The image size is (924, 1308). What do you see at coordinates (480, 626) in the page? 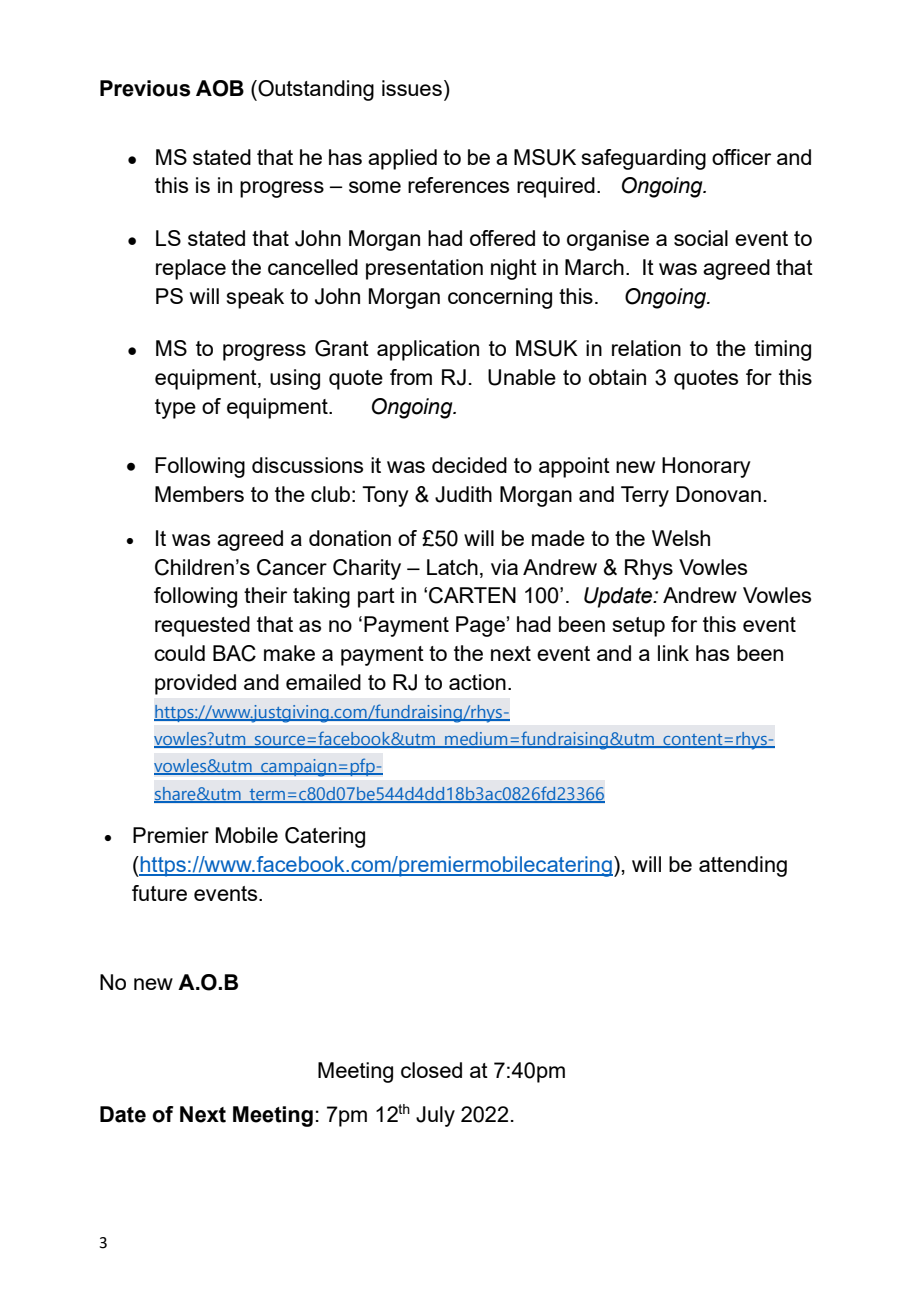
I see `Page` at bounding box center [480, 626].
